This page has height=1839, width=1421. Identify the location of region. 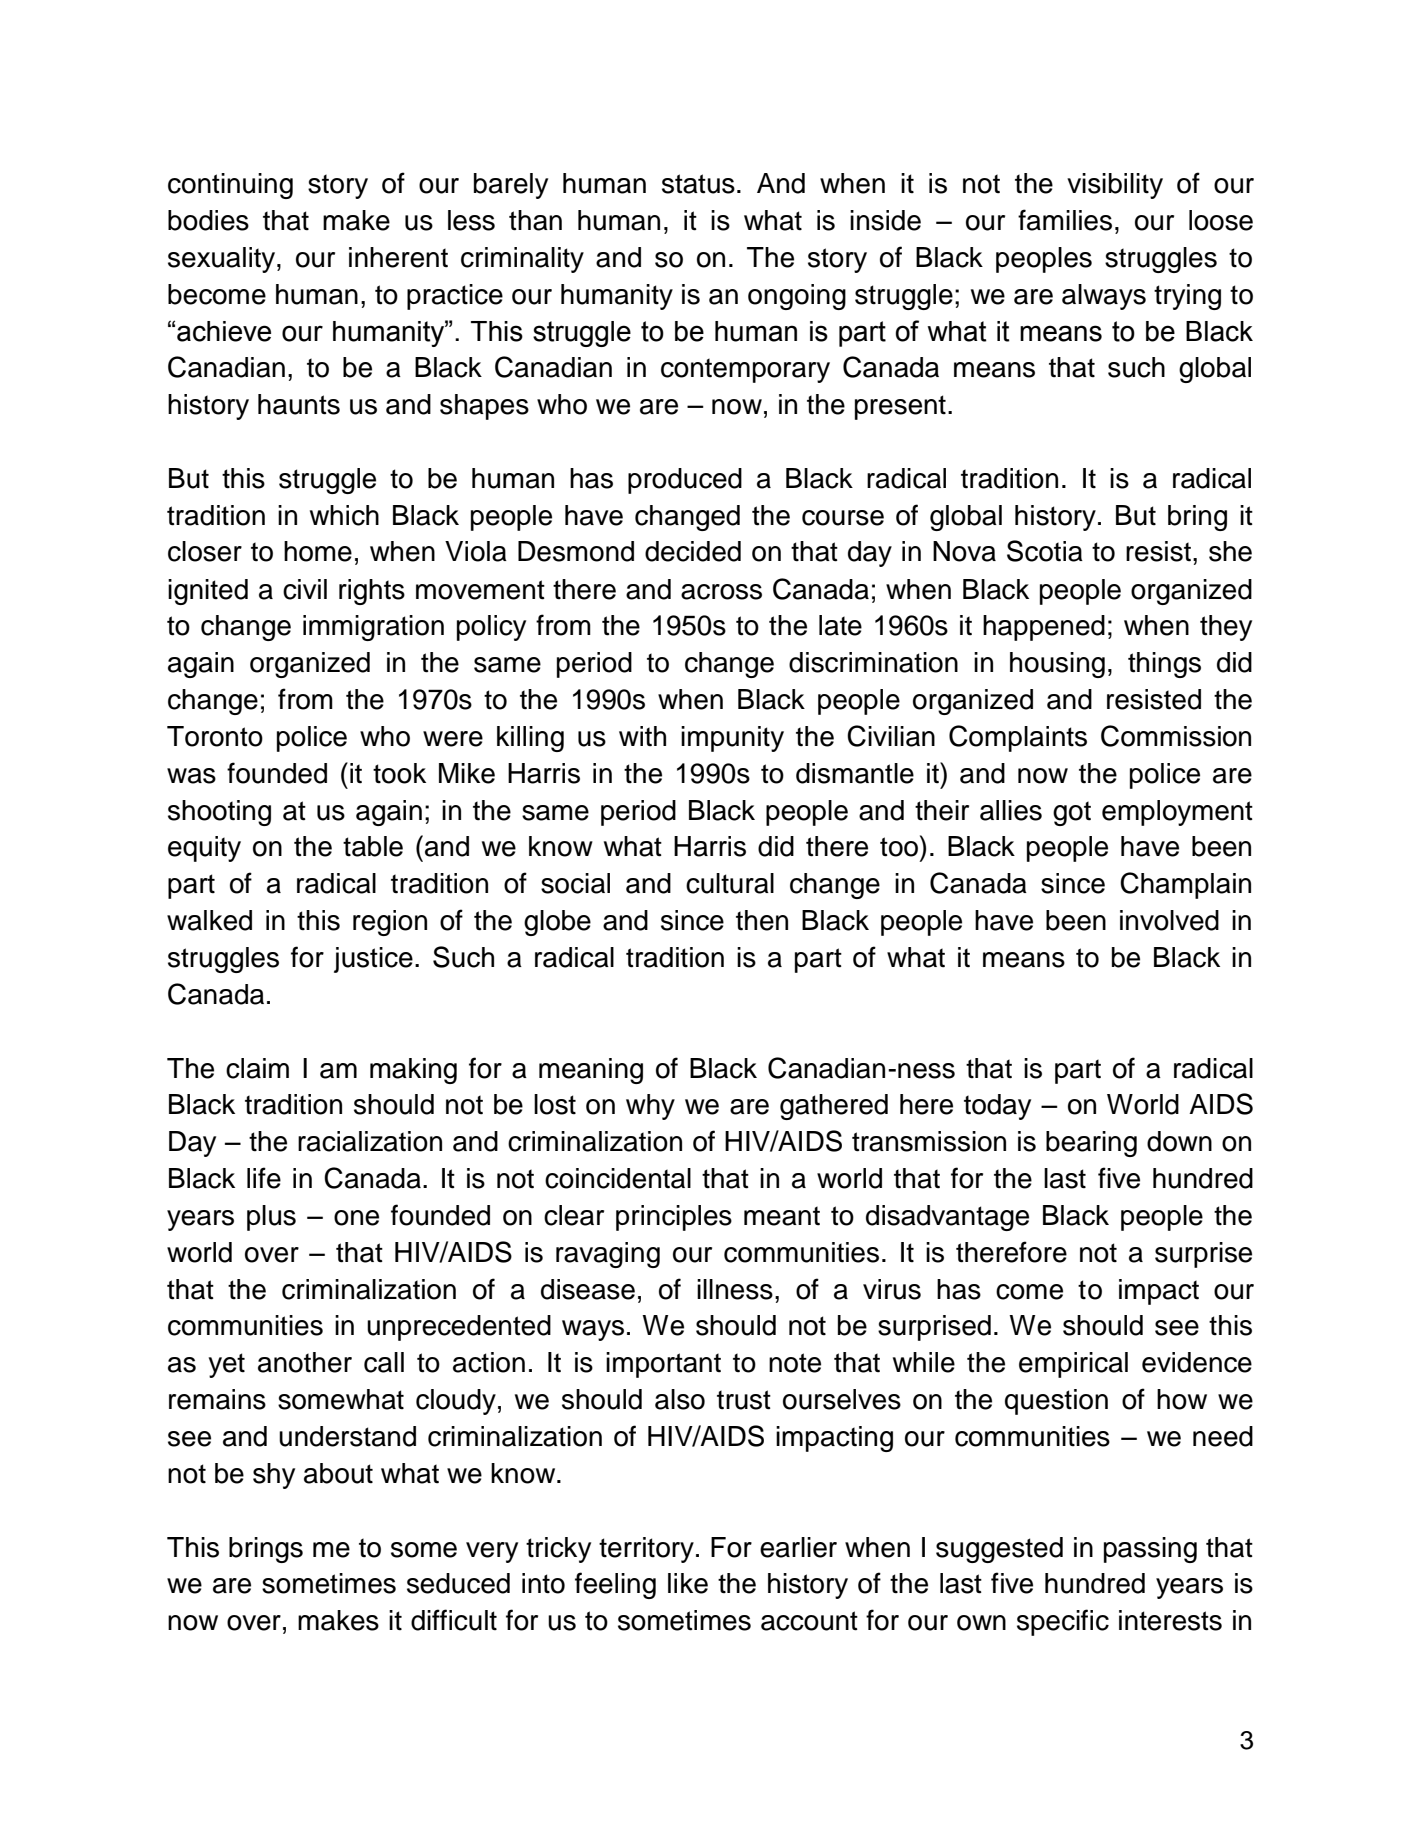
(390, 923).
